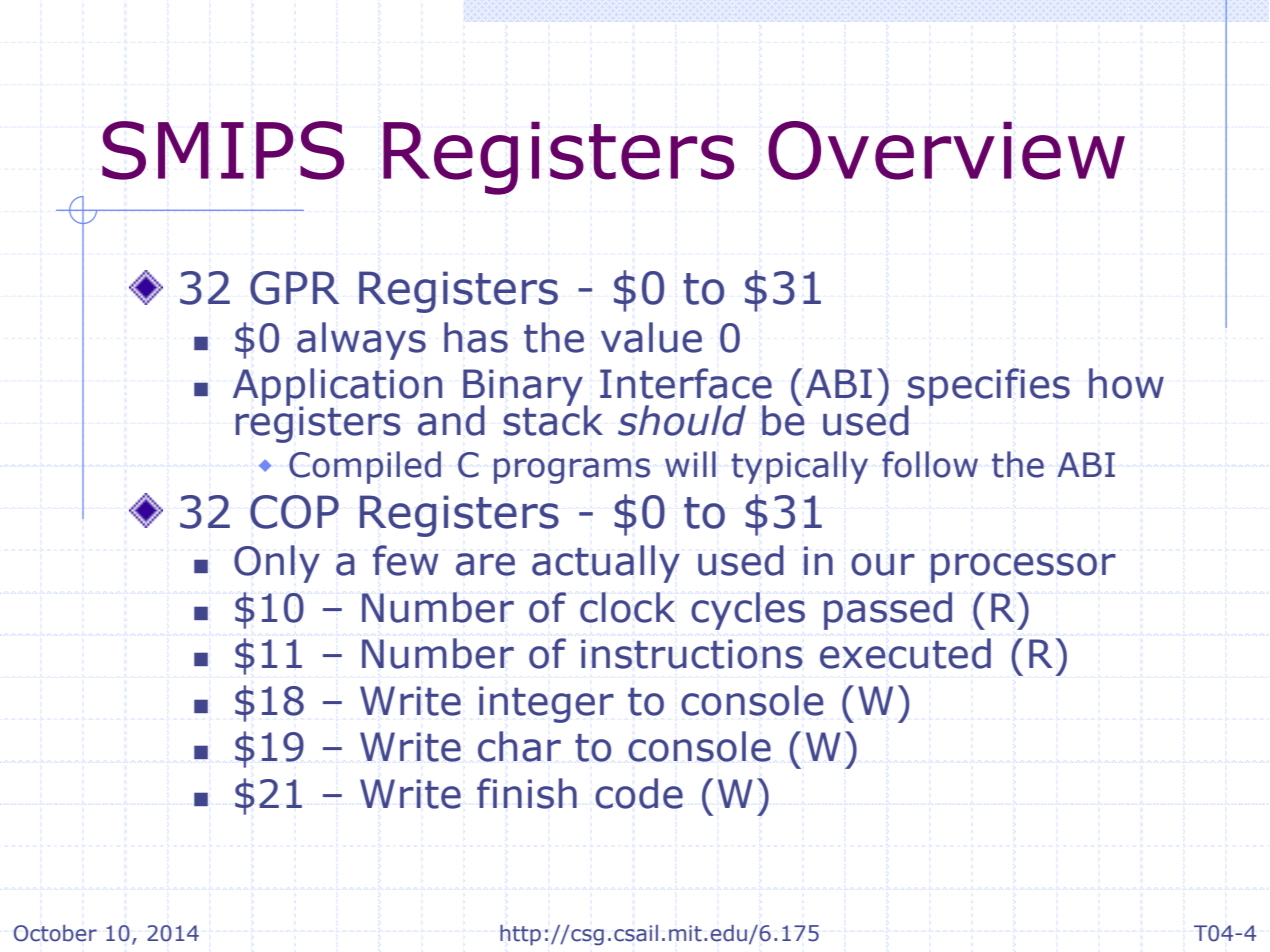  What do you see at coordinates (476, 337) in the page?
I see `has` at bounding box center [476, 337].
